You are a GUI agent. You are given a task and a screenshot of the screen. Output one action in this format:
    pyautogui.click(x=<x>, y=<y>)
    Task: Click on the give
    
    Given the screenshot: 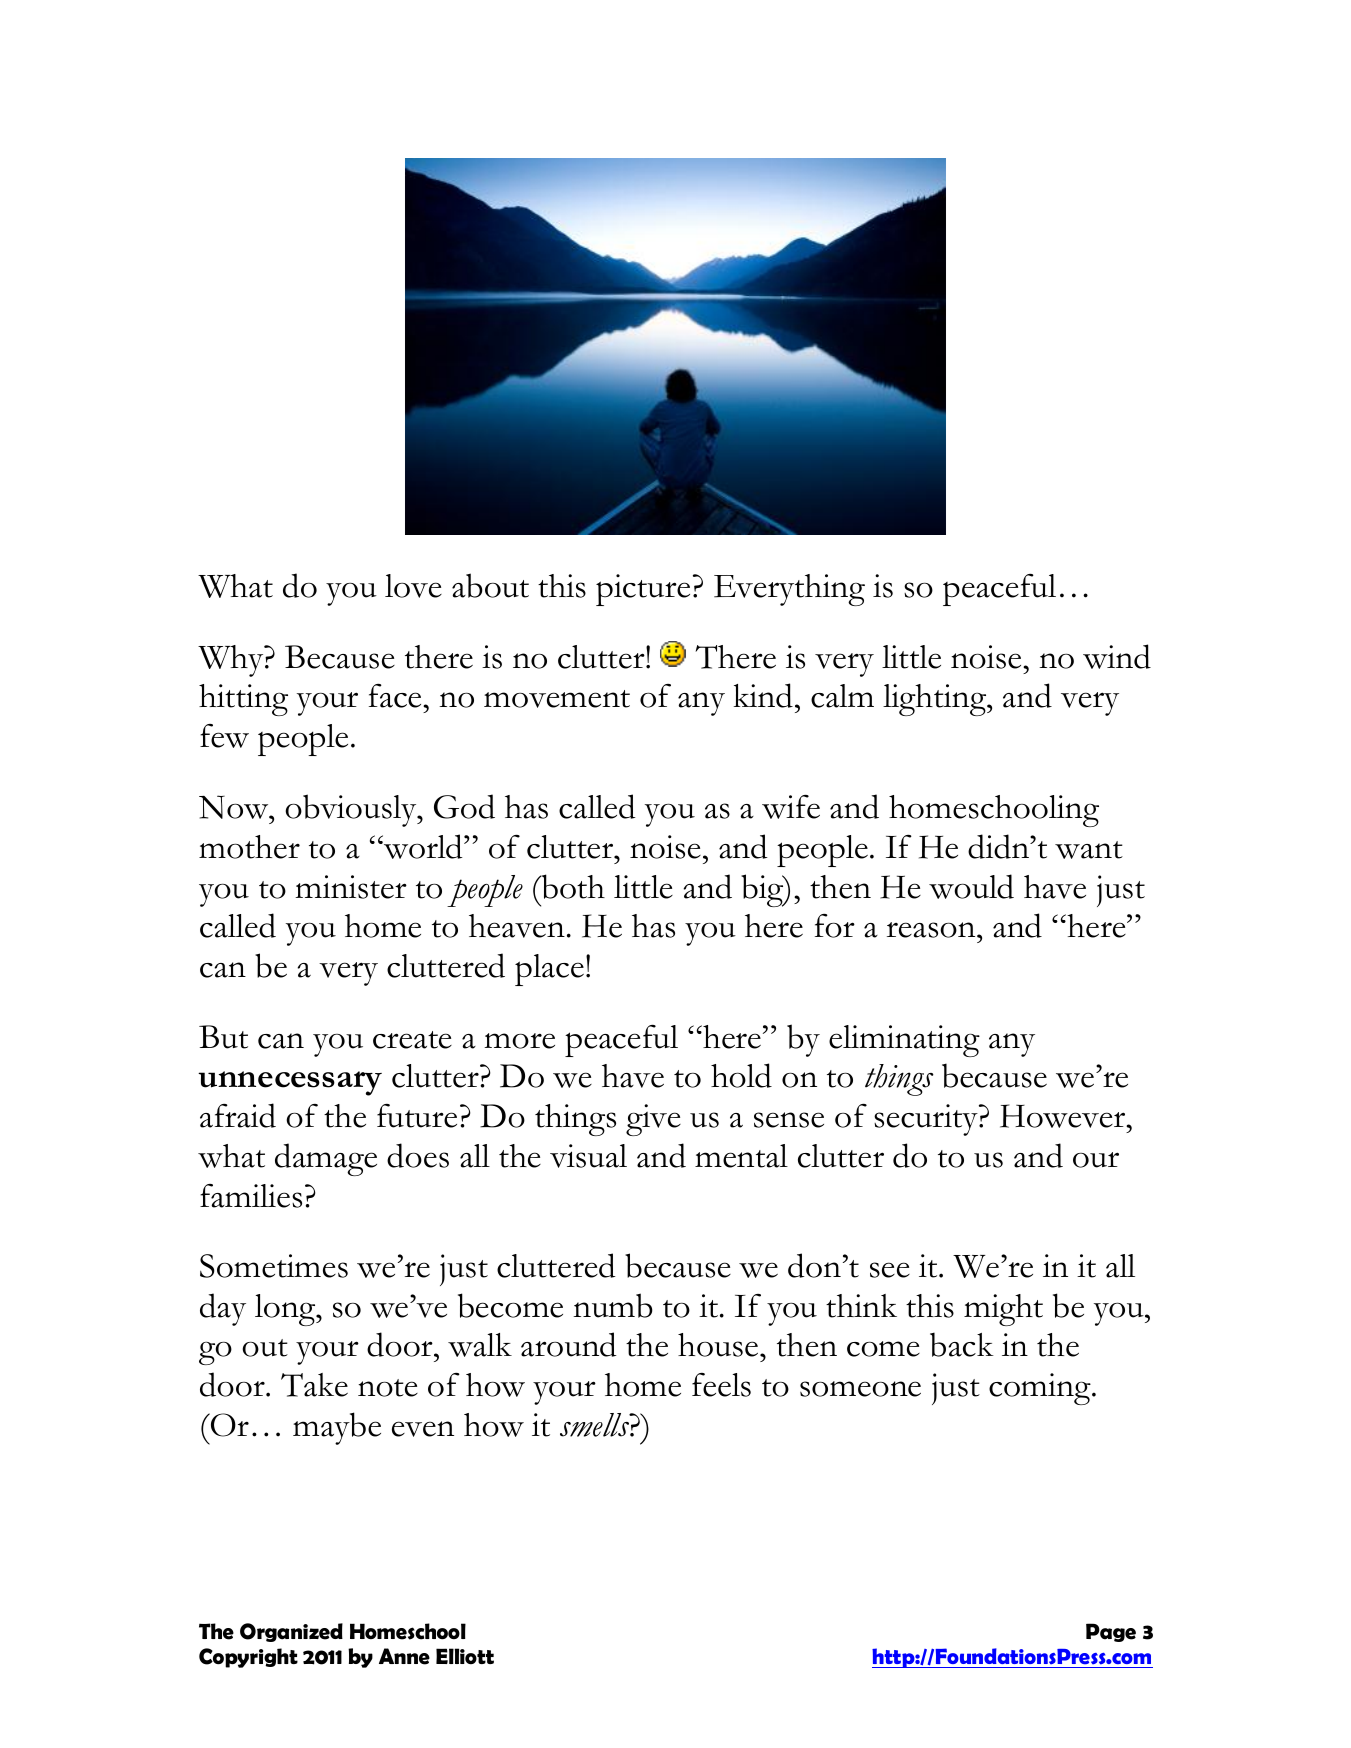 What is the action you would take?
    pyautogui.click(x=653, y=1120)
